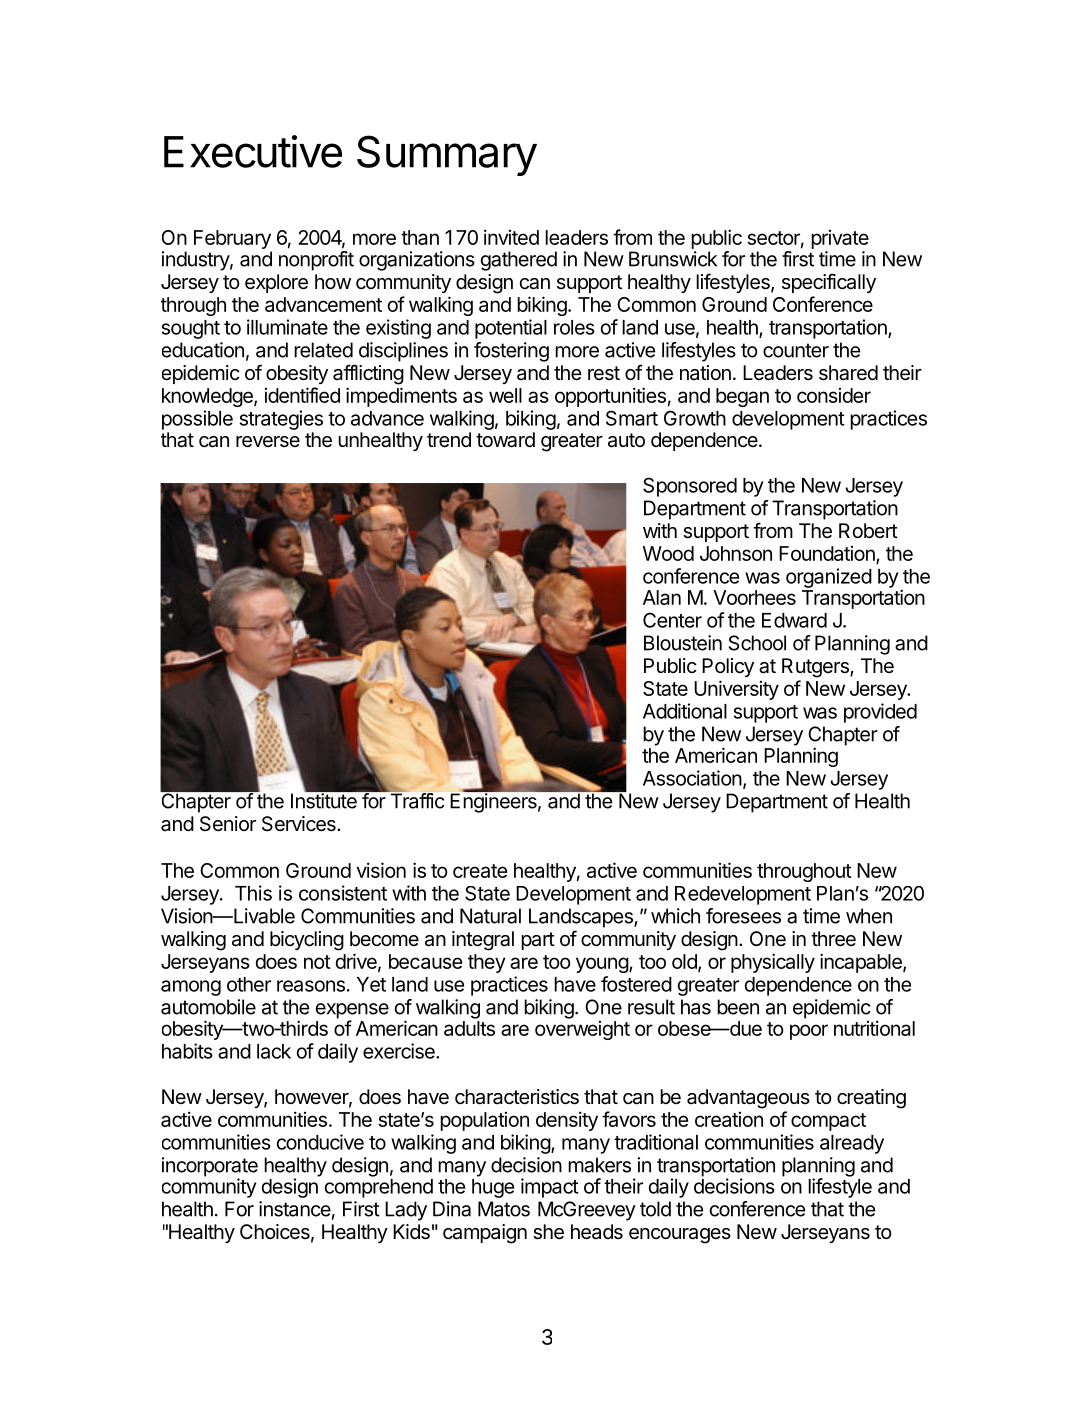 This screenshot has width=1092, height=1413. Describe the element at coordinates (253, 151) in the screenshot. I see `Executive` at that location.
